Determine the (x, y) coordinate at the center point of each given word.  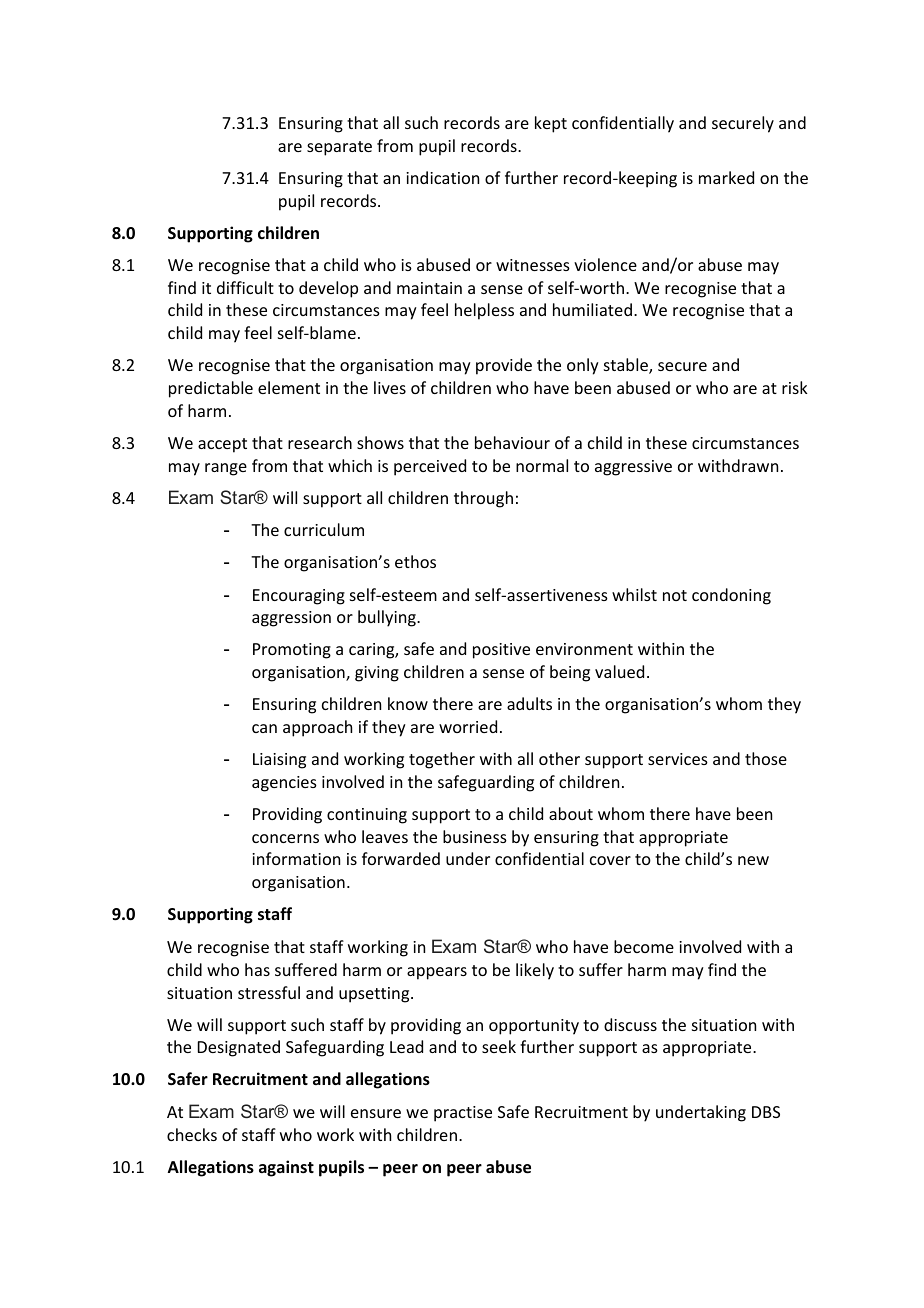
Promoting (292, 651)
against (286, 1168)
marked (726, 177)
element (289, 387)
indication (442, 177)
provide (504, 366)
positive (501, 651)
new (753, 860)
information (296, 858)
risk (795, 387)
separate (339, 148)
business (475, 836)
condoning (731, 596)
